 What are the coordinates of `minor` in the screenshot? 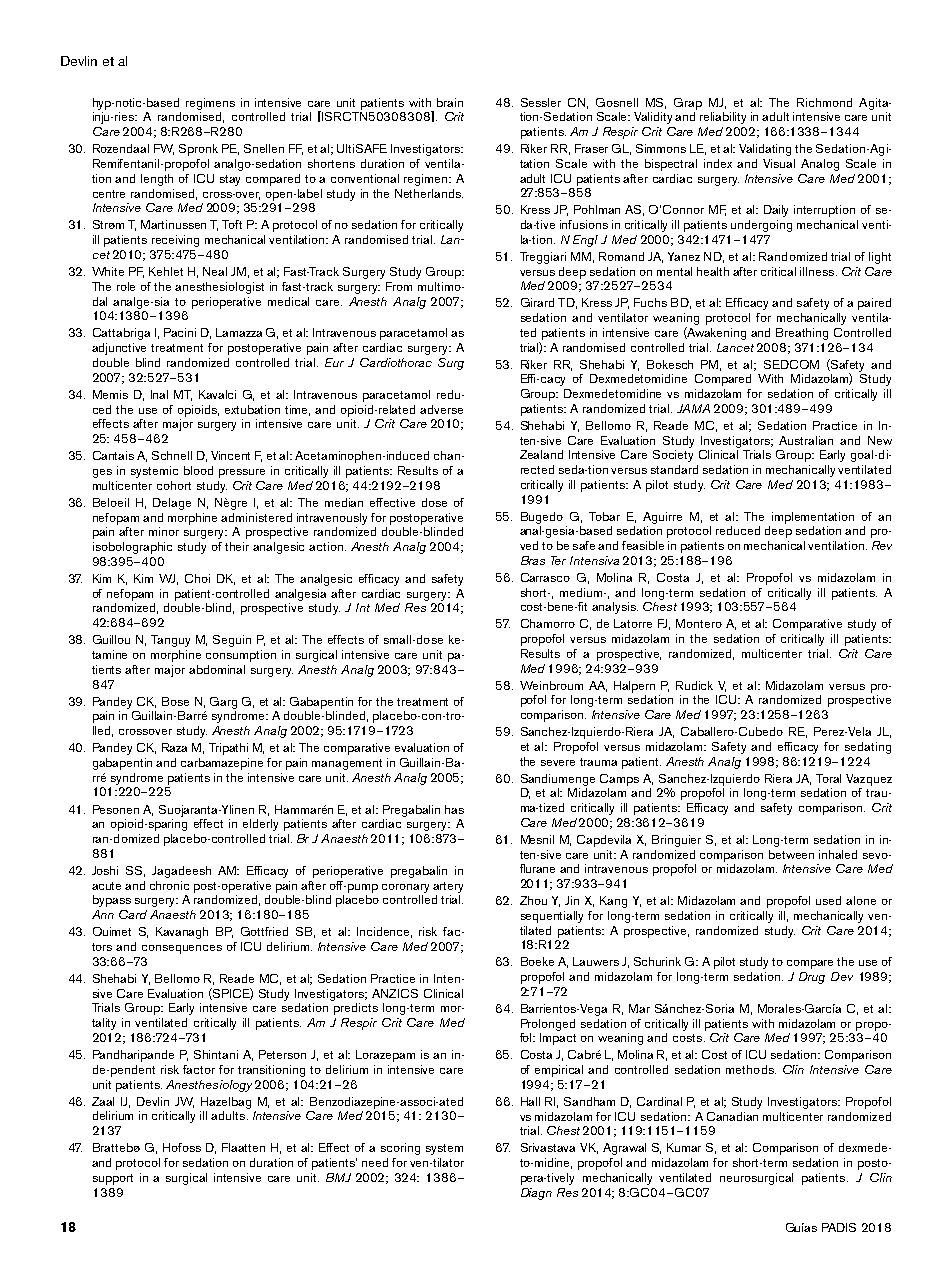 It's located at (164, 531).
